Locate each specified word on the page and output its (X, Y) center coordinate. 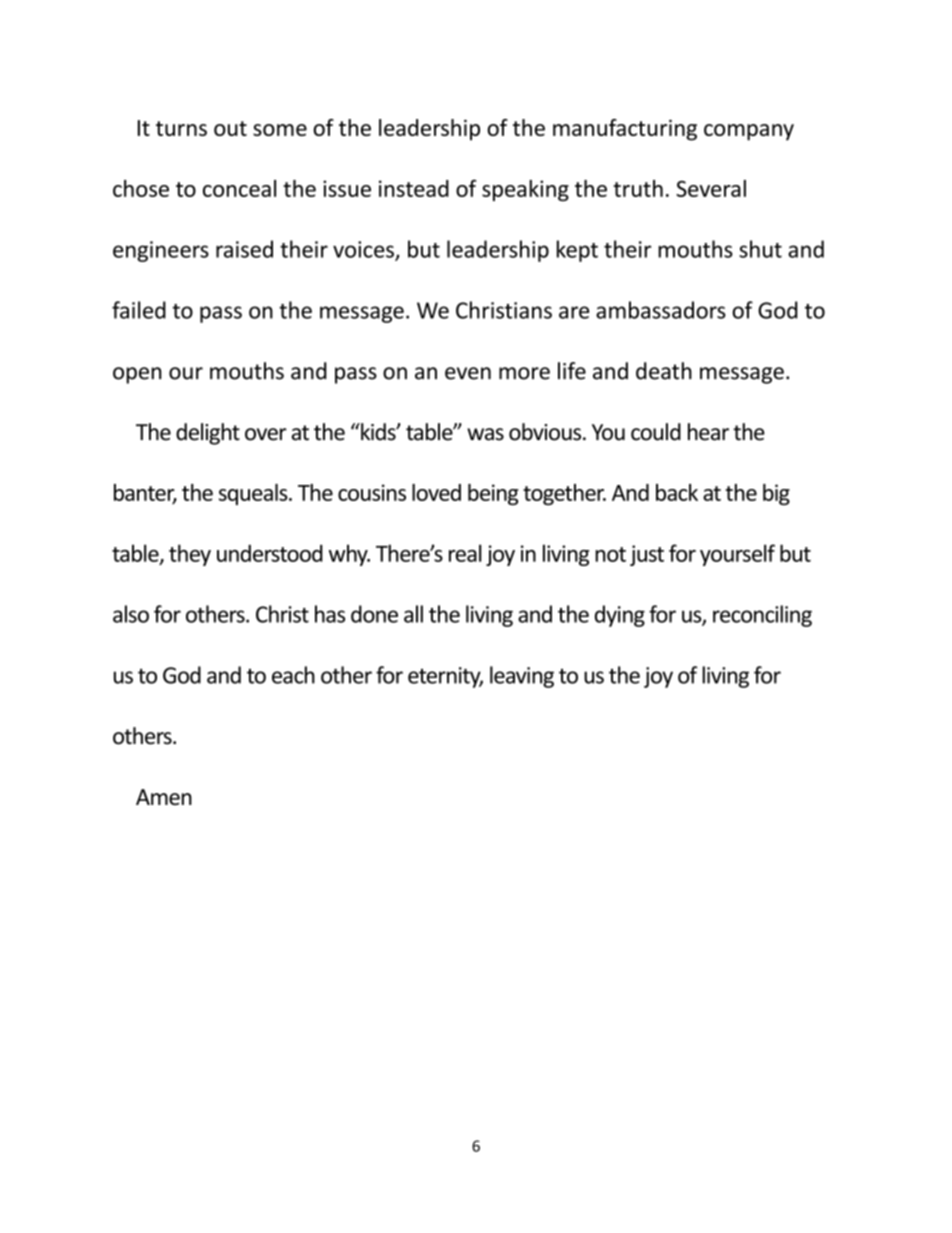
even (468, 373)
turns (181, 128)
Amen (164, 797)
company (749, 132)
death (664, 371)
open (137, 375)
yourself (737, 555)
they (190, 555)
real (465, 553)
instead (414, 188)
